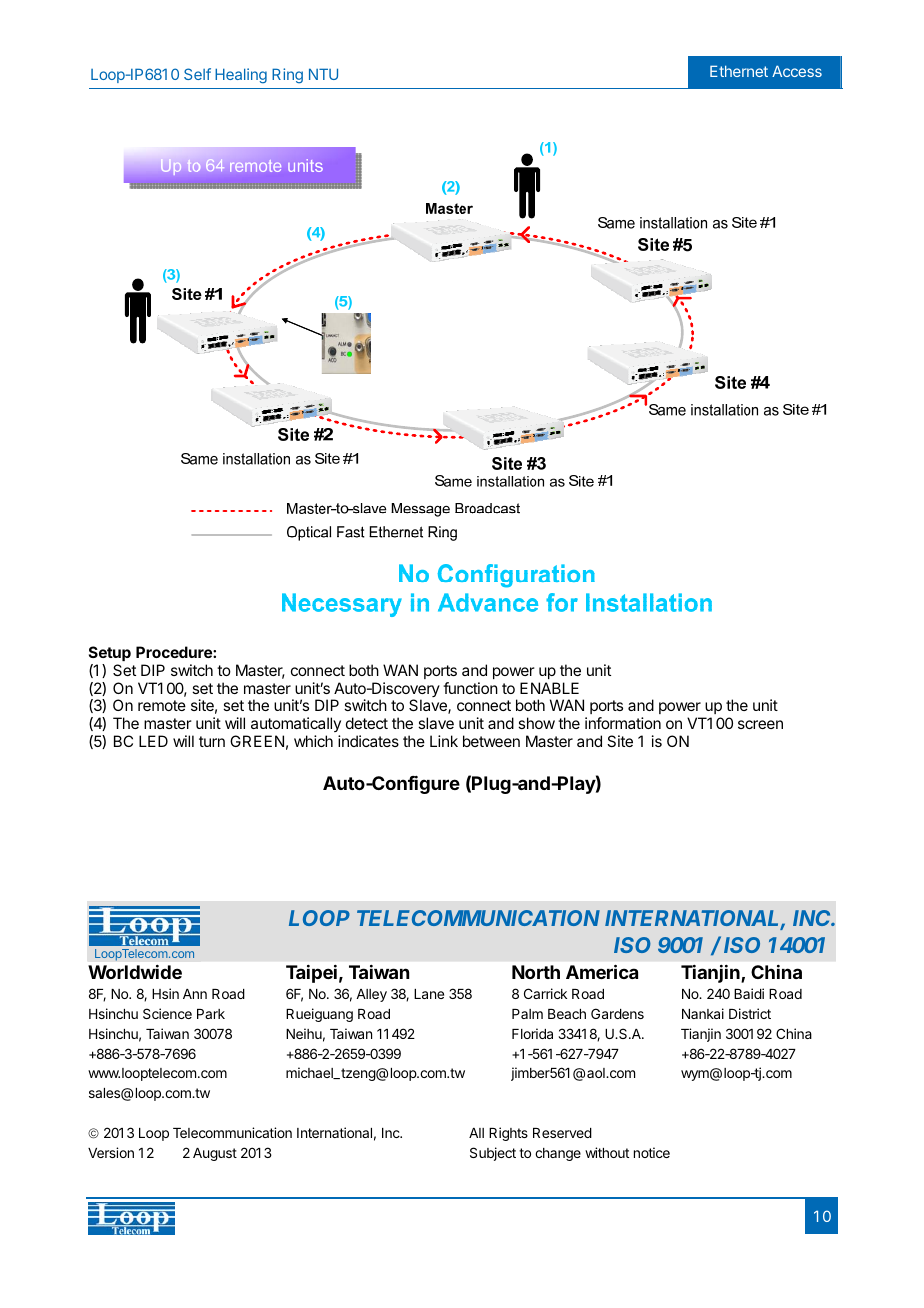 Image resolution: width=924 pixels, height=1308 pixels. What do you see at coordinates (175, 652) in the page?
I see `Procedure` at bounding box center [175, 652].
